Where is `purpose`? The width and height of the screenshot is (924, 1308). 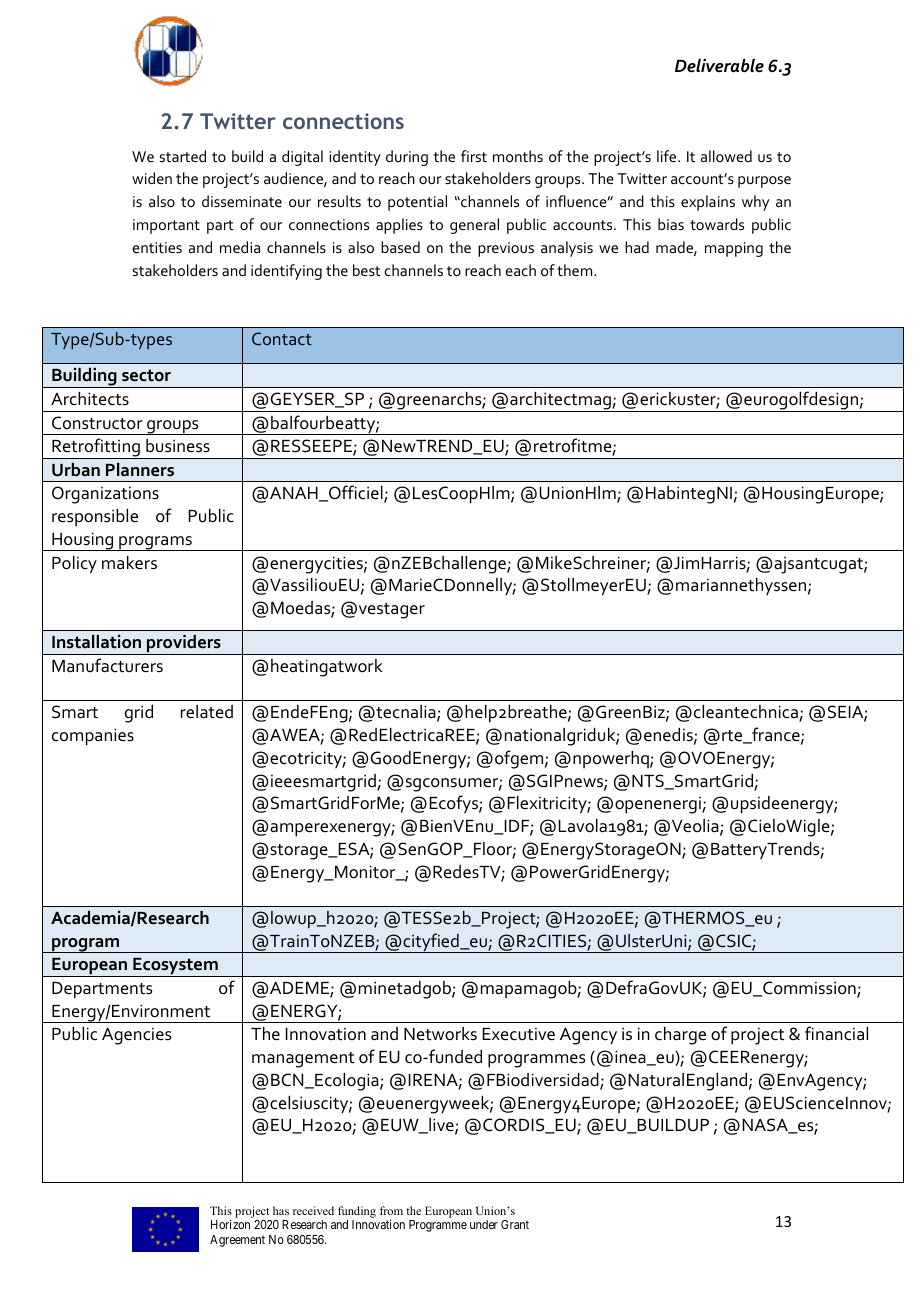 purpose is located at coordinates (764, 182).
